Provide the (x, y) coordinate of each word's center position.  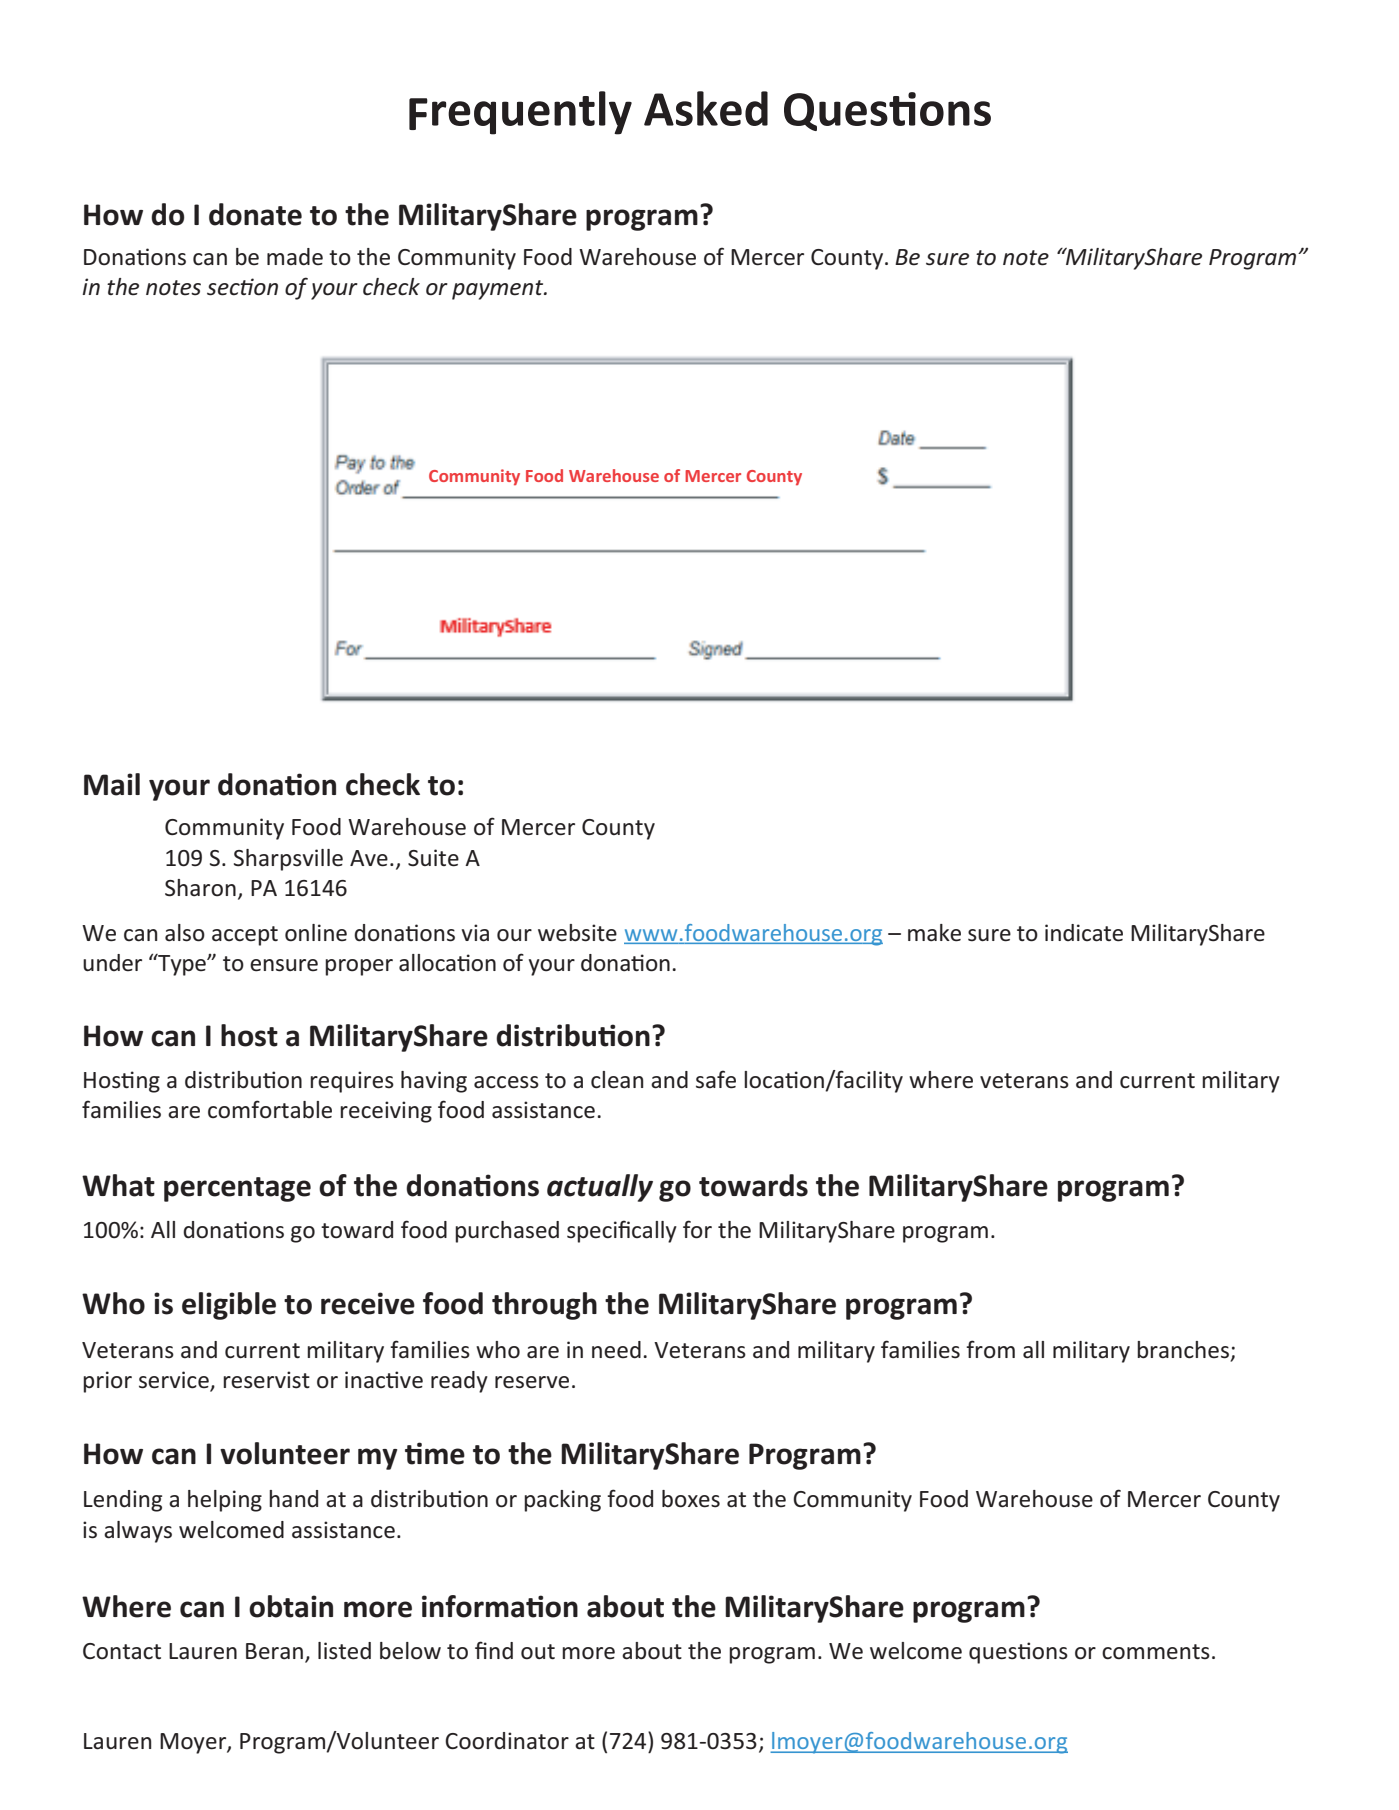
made (295, 257)
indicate (1084, 933)
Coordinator (507, 1741)
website (577, 933)
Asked (706, 108)
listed (344, 1651)
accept (245, 936)
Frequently (520, 113)
